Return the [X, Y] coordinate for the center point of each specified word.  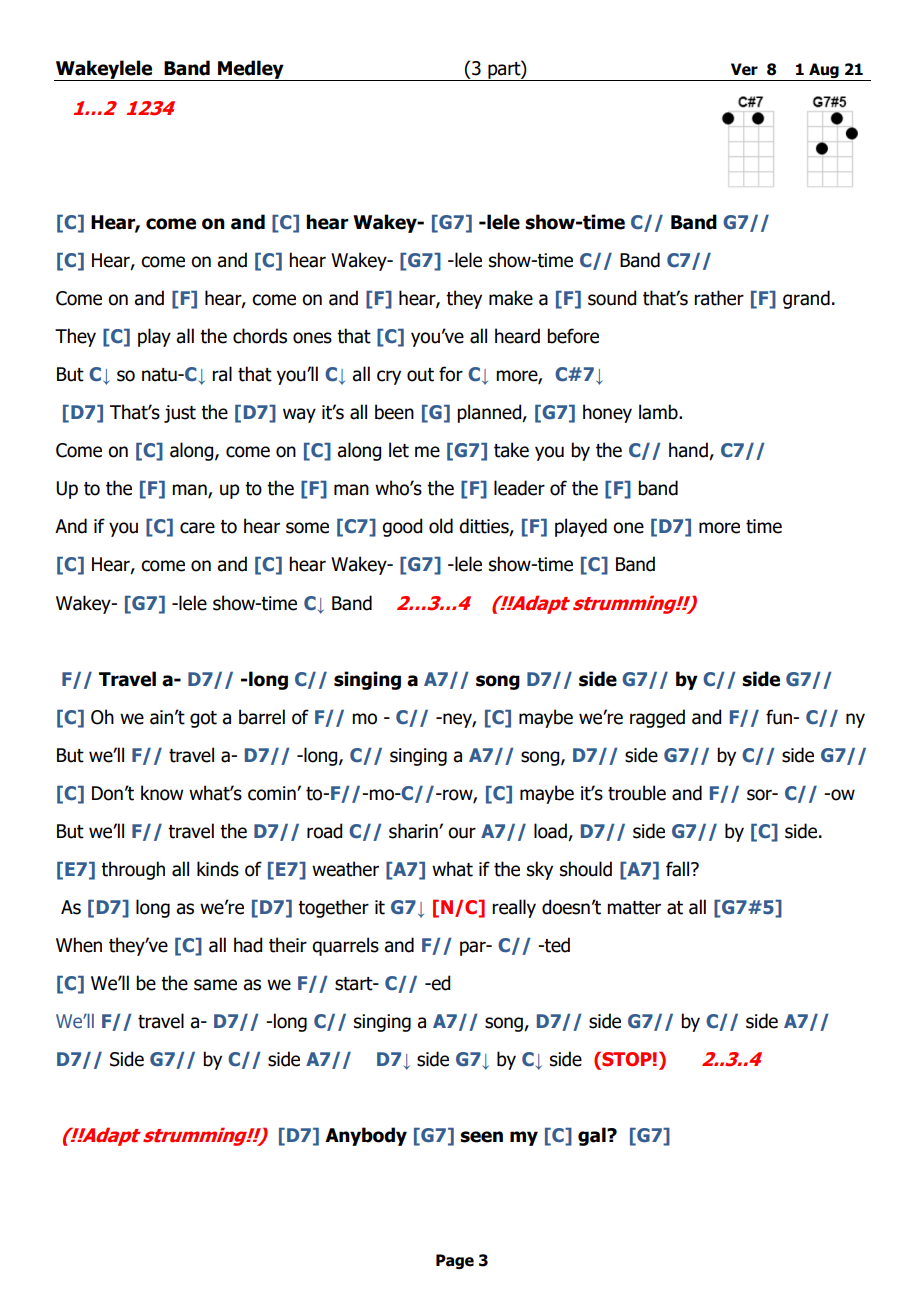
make [511, 298]
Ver [744, 69]
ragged [657, 718]
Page [455, 1261]
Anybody [366, 1136]
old [441, 526]
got [203, 719]
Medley [251, 70]
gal [593, 1136]
